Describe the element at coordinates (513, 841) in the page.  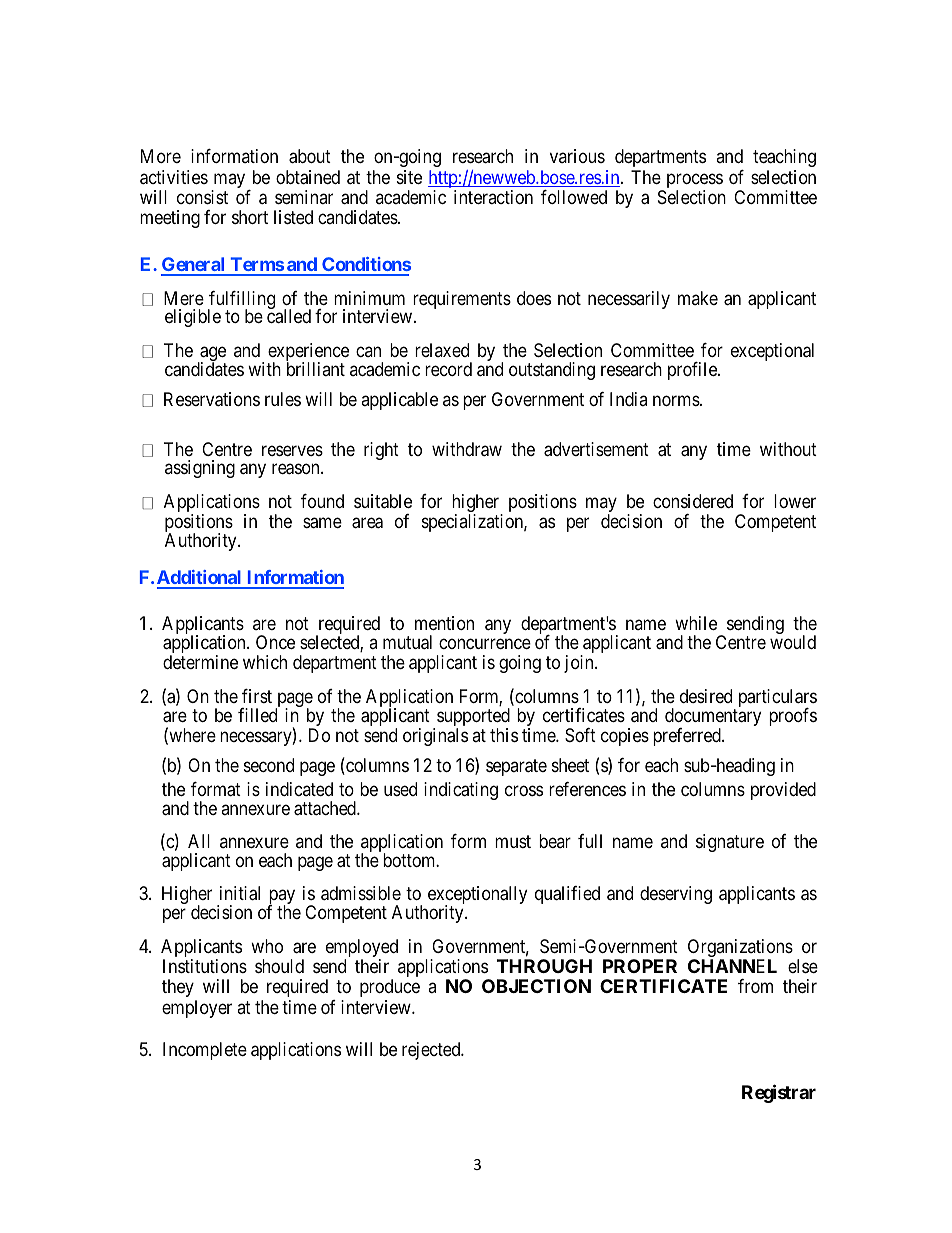
I see `must` at that location.
